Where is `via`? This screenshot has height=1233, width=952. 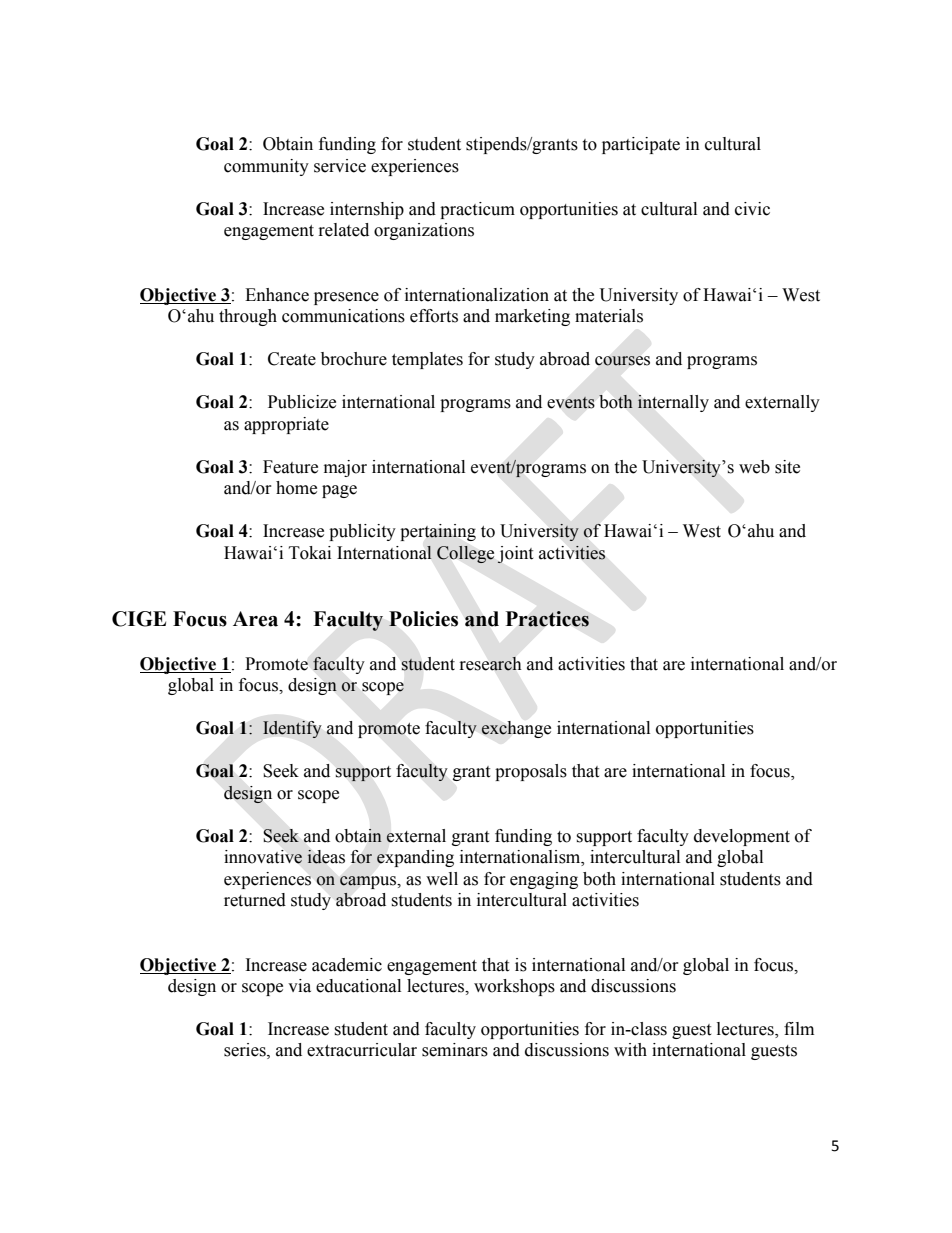 via is located at coordinates (299, 986).
